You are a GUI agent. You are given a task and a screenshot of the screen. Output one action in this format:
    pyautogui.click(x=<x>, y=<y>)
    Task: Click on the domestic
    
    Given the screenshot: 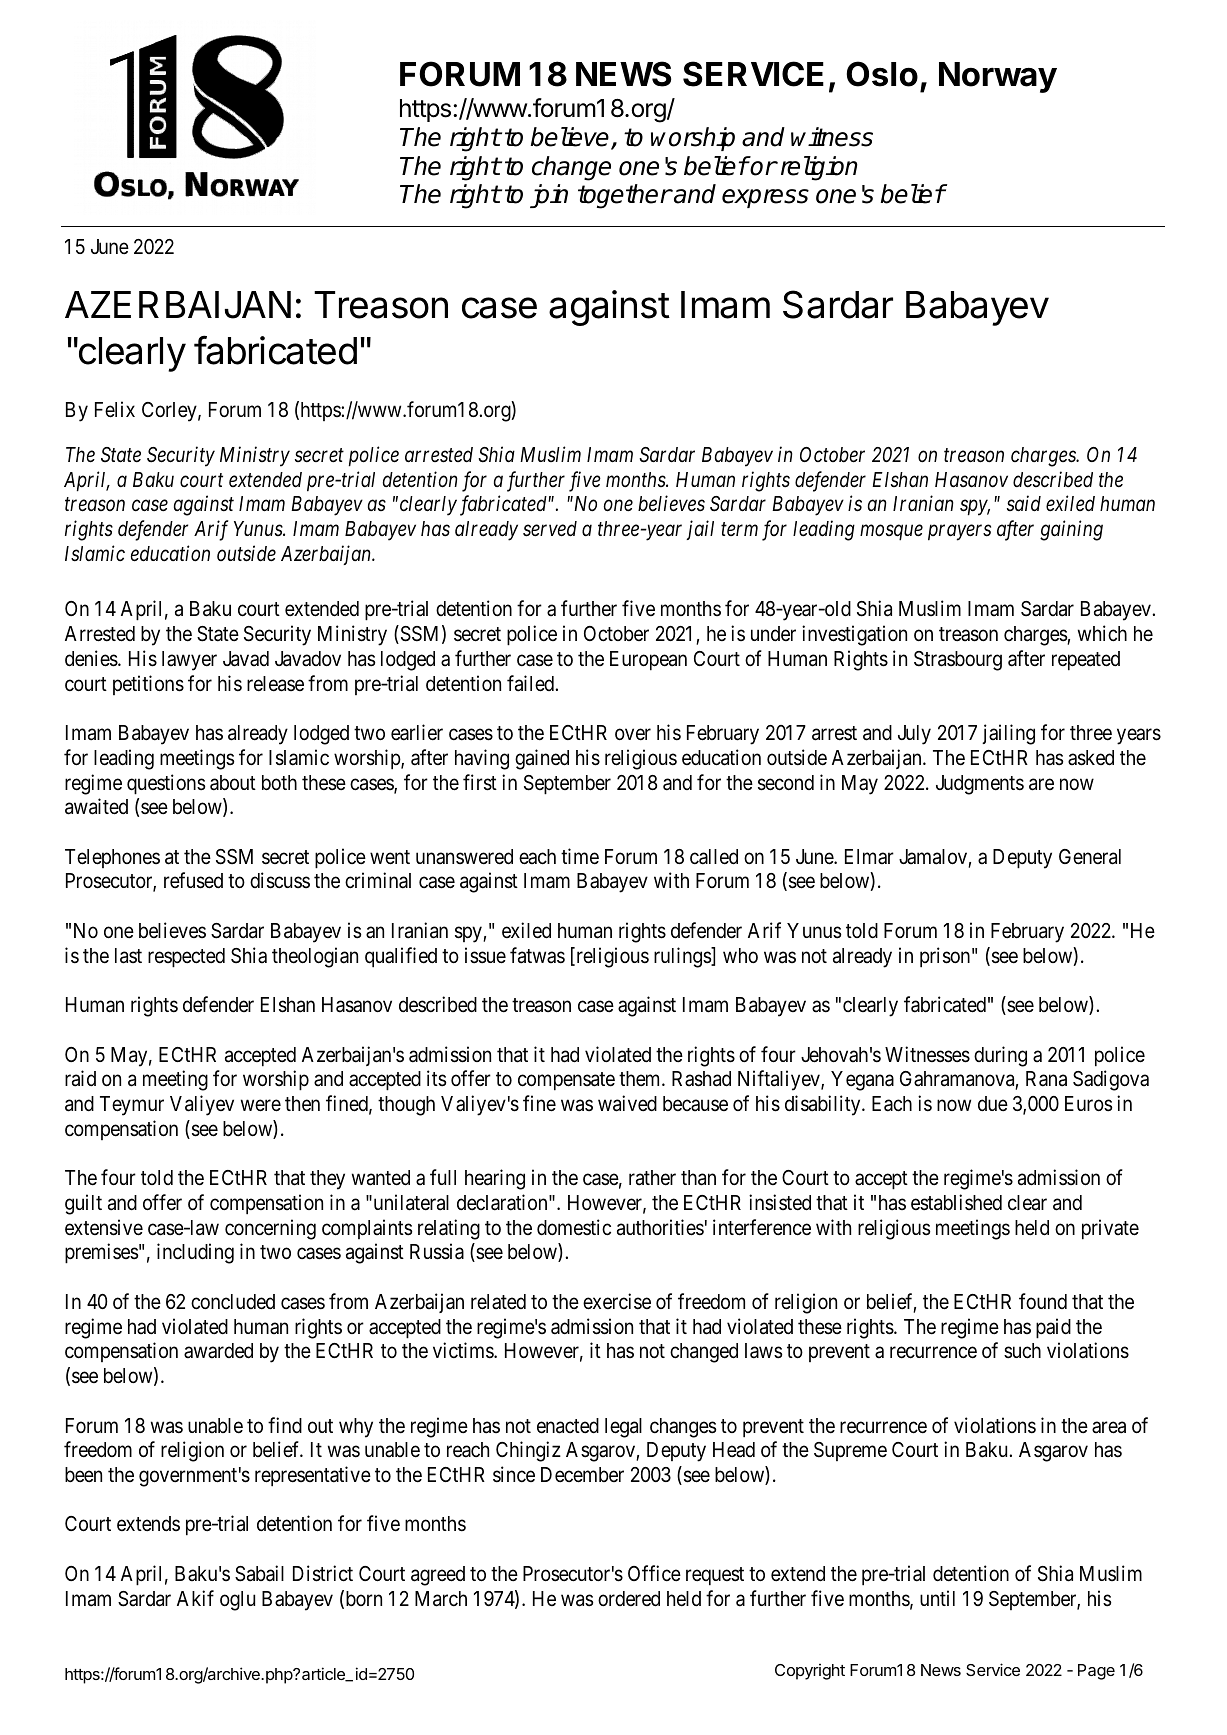 What is the action you would take?
    pyautogui.click(x=574, y=1227)
